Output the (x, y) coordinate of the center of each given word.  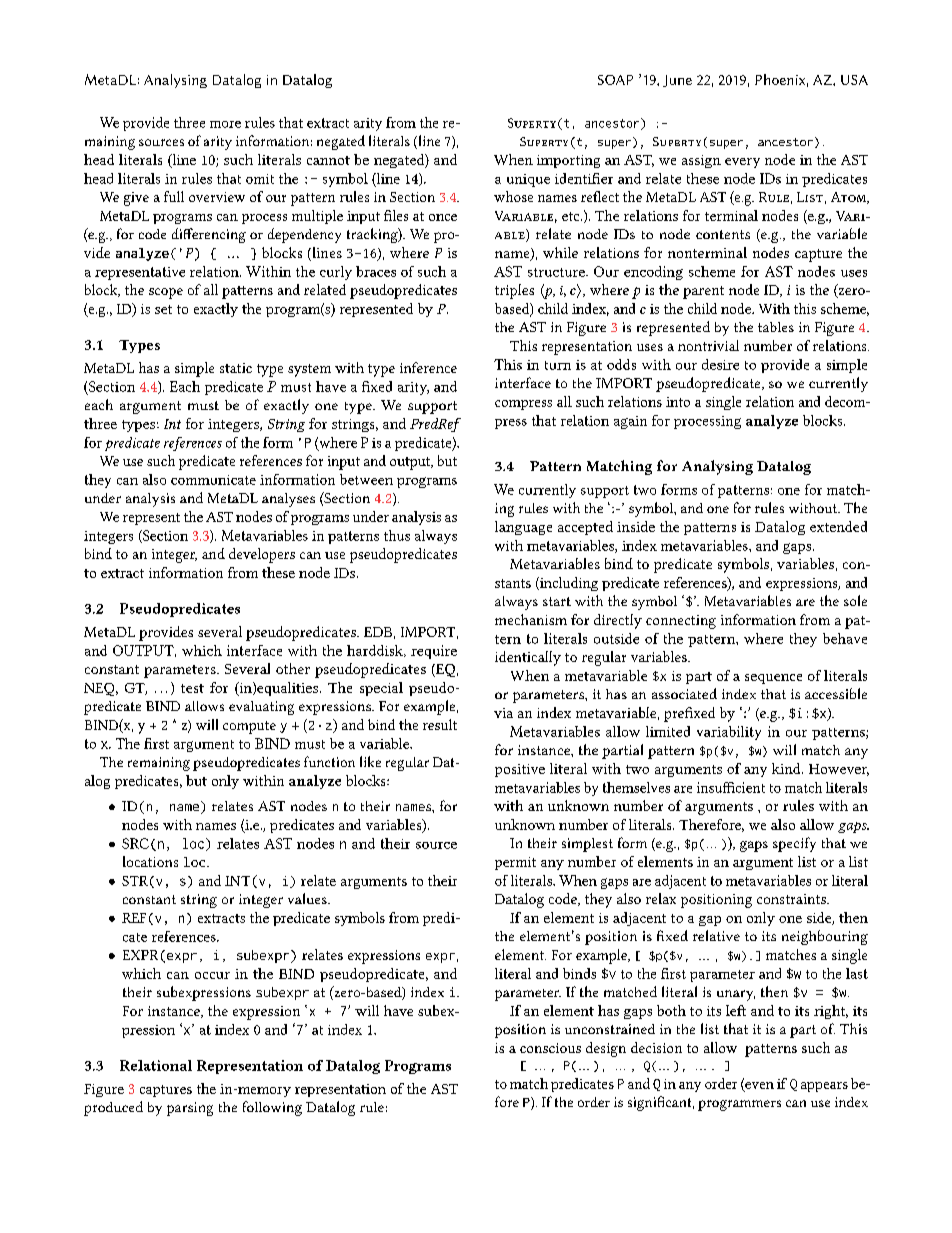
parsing (190, 1109)
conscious (550, 1048)
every (742, 163)
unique (528, 180)
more (225, 124)
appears (824, 1087)
